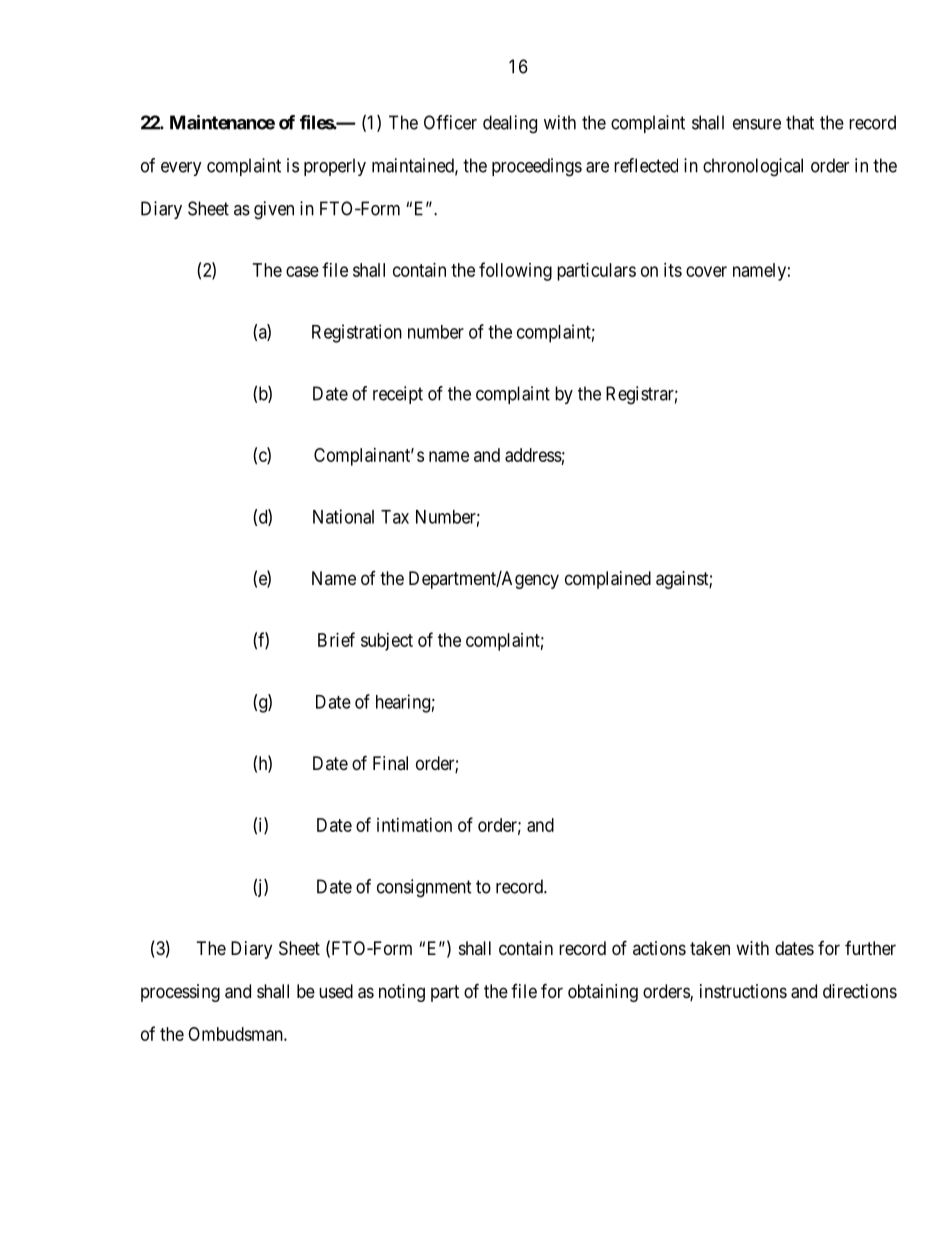  What do you see at coordinates (800, 122) in the image?
I see `that` at bounding box center [800, 122].
